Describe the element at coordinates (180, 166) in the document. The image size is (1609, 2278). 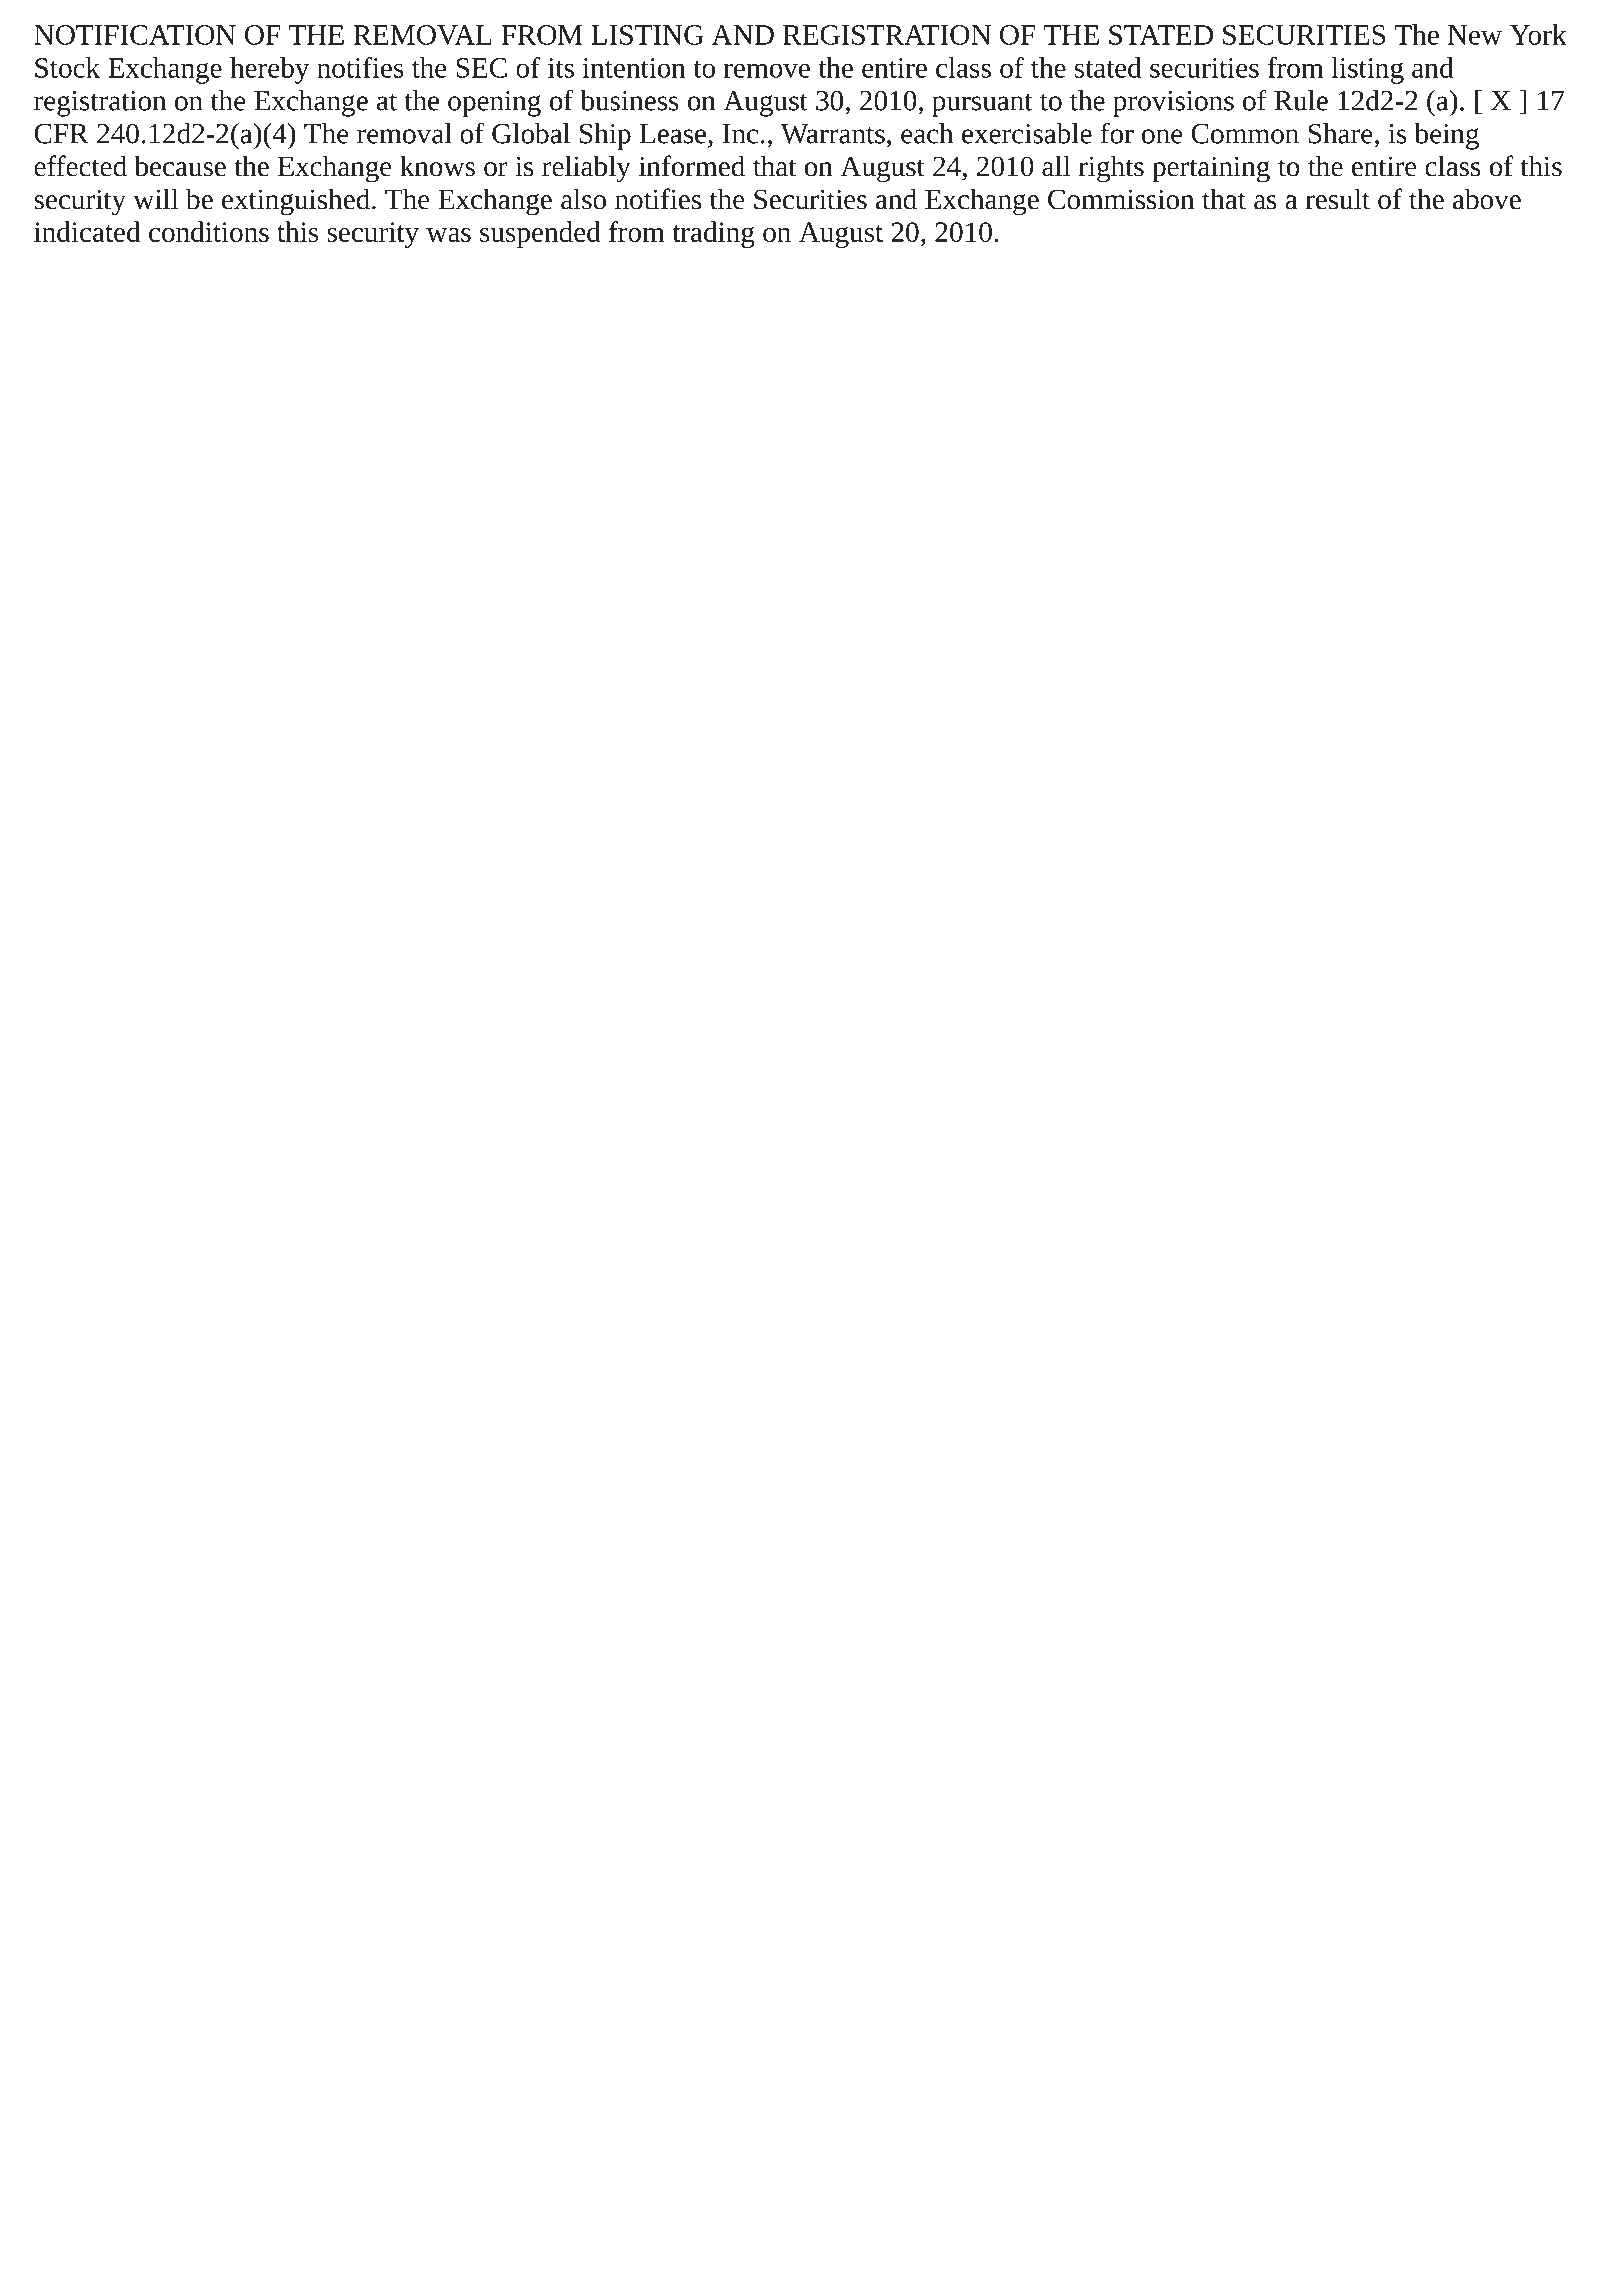
I see `because` at that location.
